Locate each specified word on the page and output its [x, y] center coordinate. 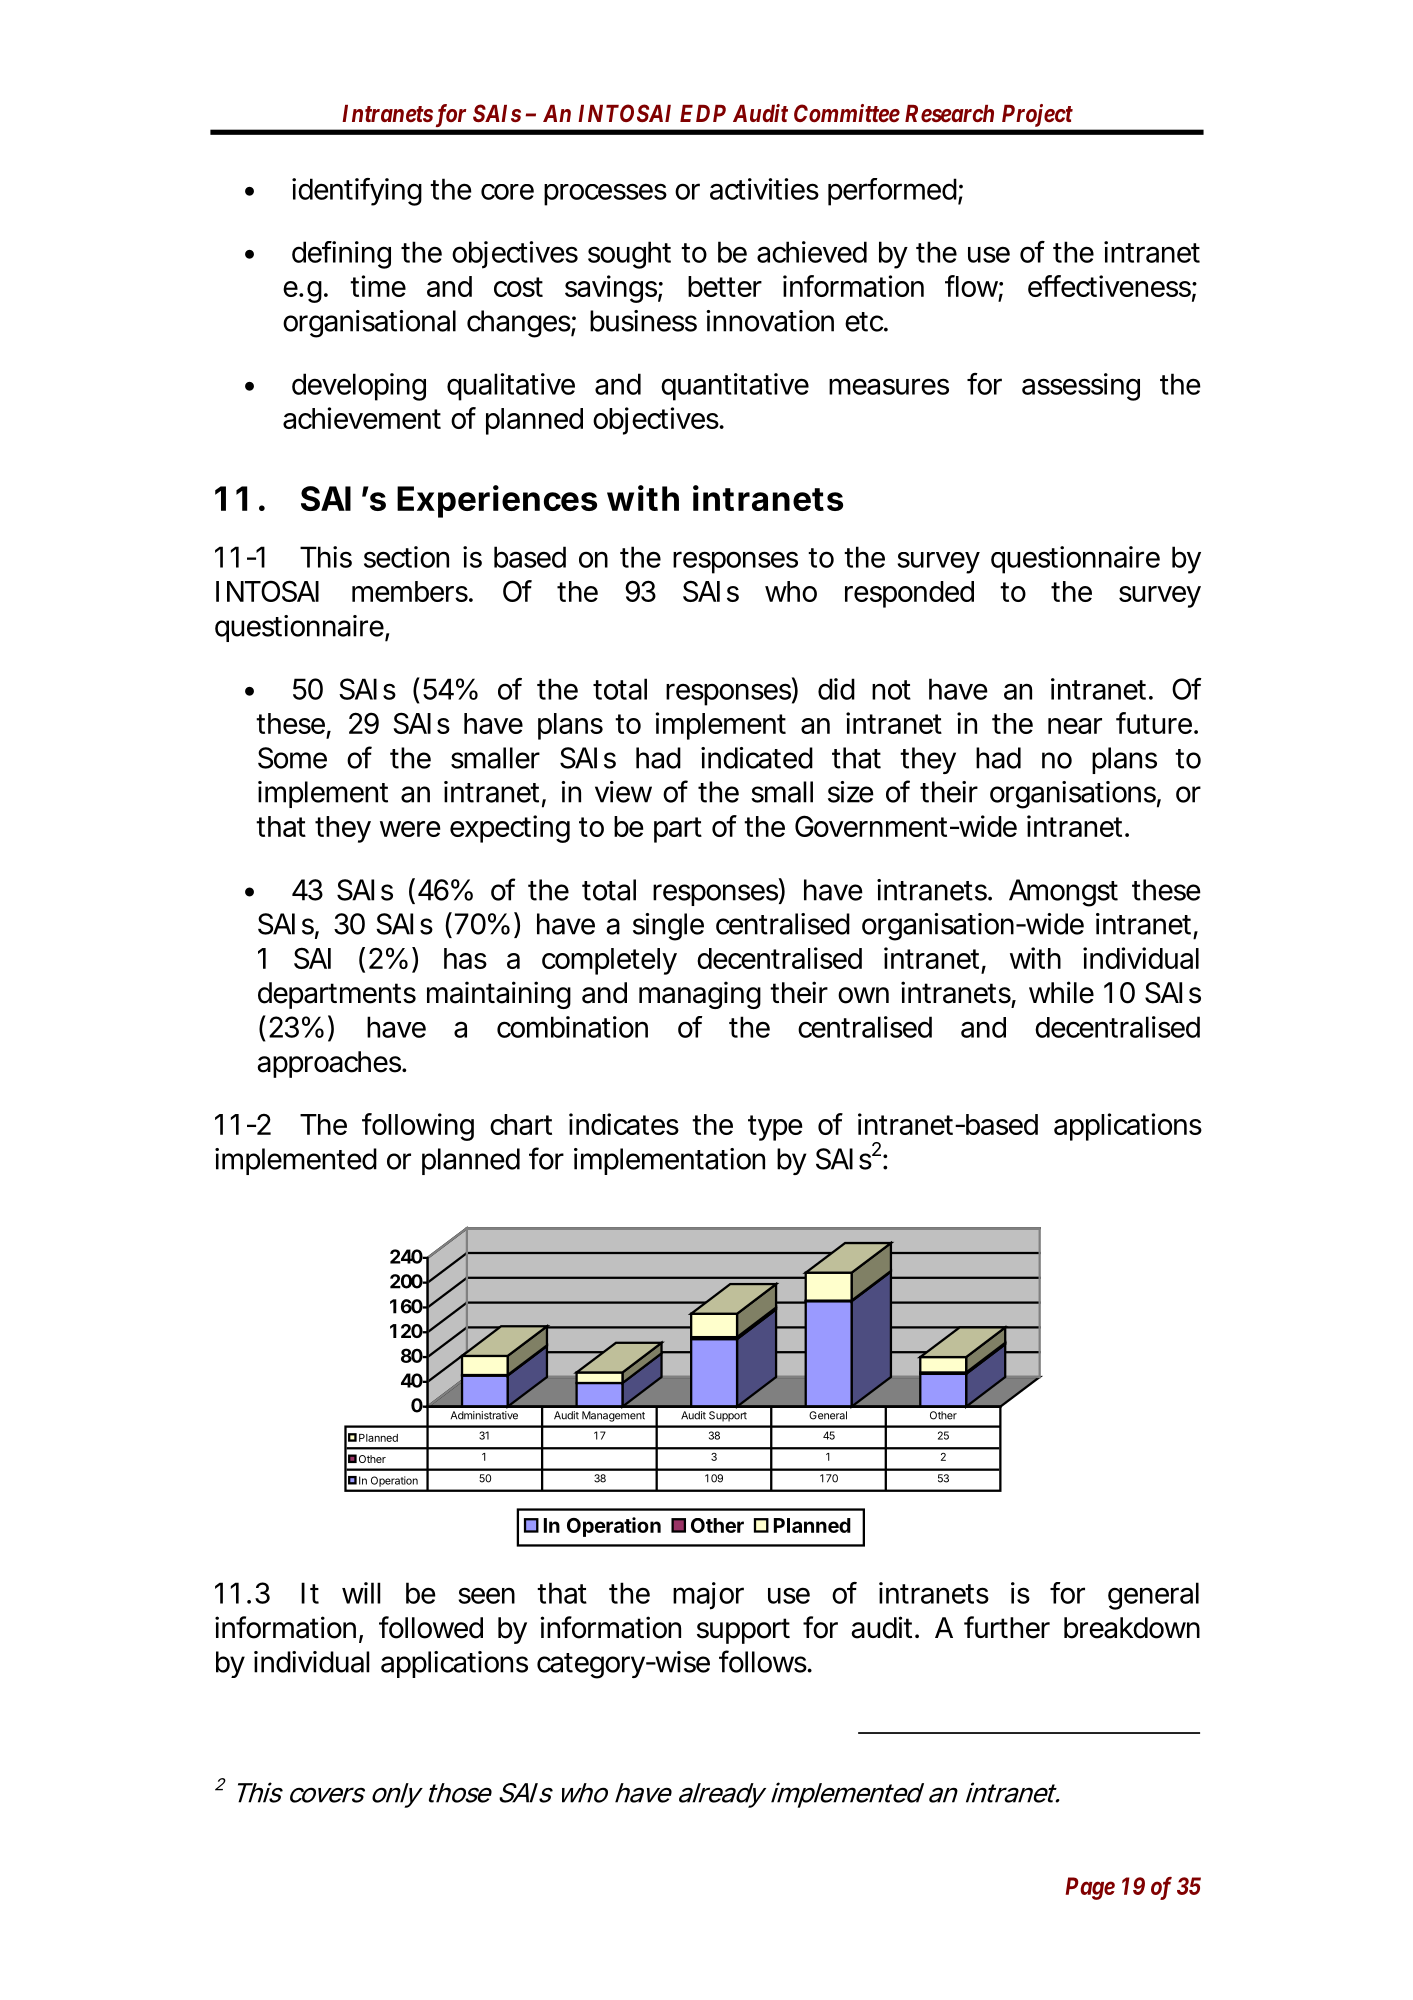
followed [431, 1627]
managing [700, 995]
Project [1037, 115]
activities [764, 189]
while [1061, 992]
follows [764, 1661]
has [465, 958]
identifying [357, 192]
